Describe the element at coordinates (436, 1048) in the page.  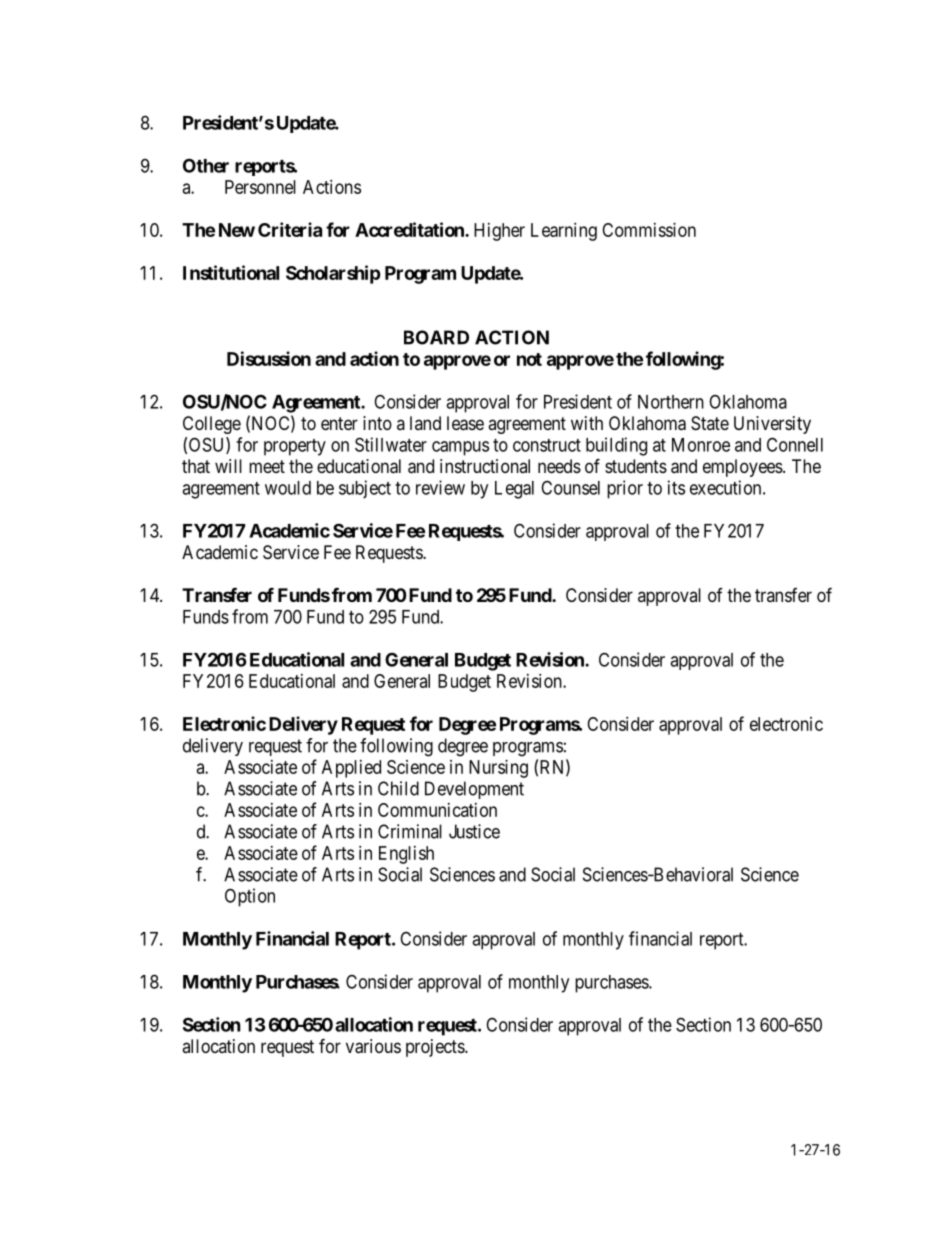
I see `projects` at that location.
